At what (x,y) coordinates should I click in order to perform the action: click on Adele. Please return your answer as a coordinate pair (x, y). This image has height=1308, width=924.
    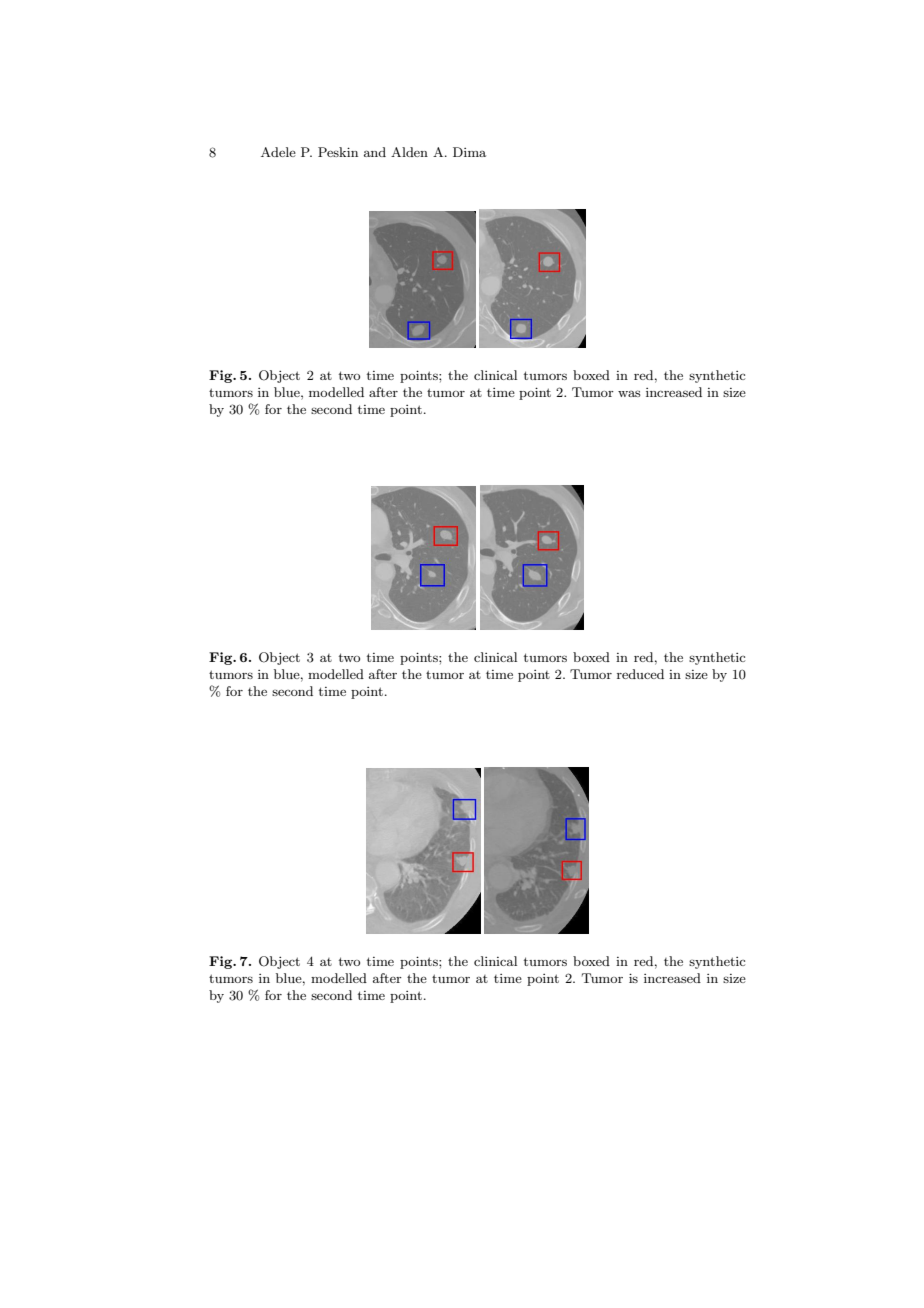
    Looking at the image, I should click on (278, 152).
